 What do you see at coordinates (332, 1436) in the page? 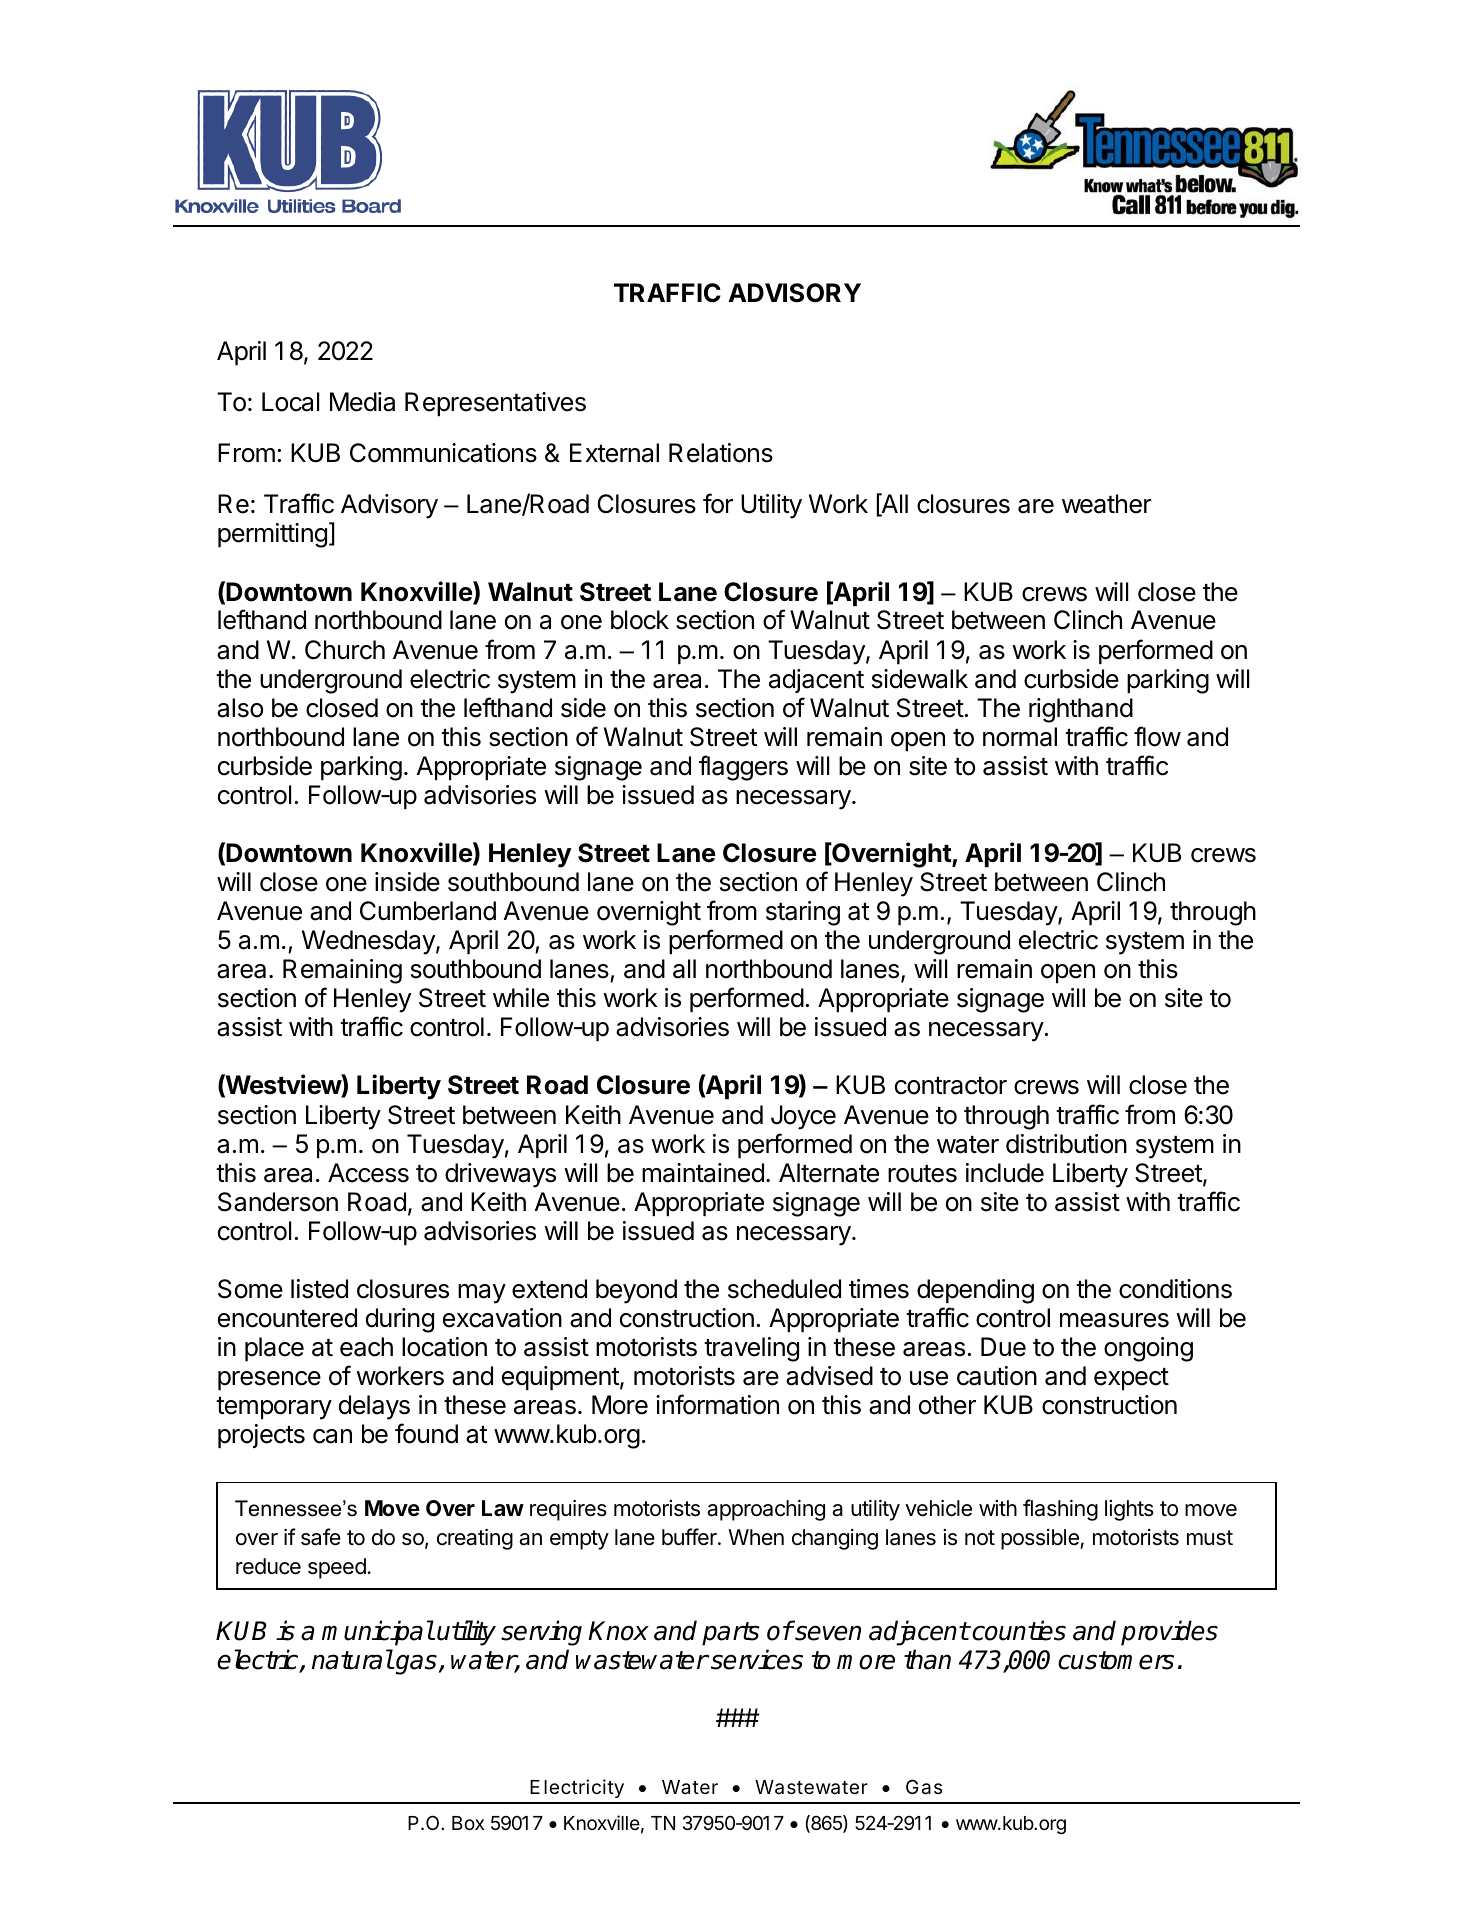
I see `can` at bounding box center [332, 1436].
